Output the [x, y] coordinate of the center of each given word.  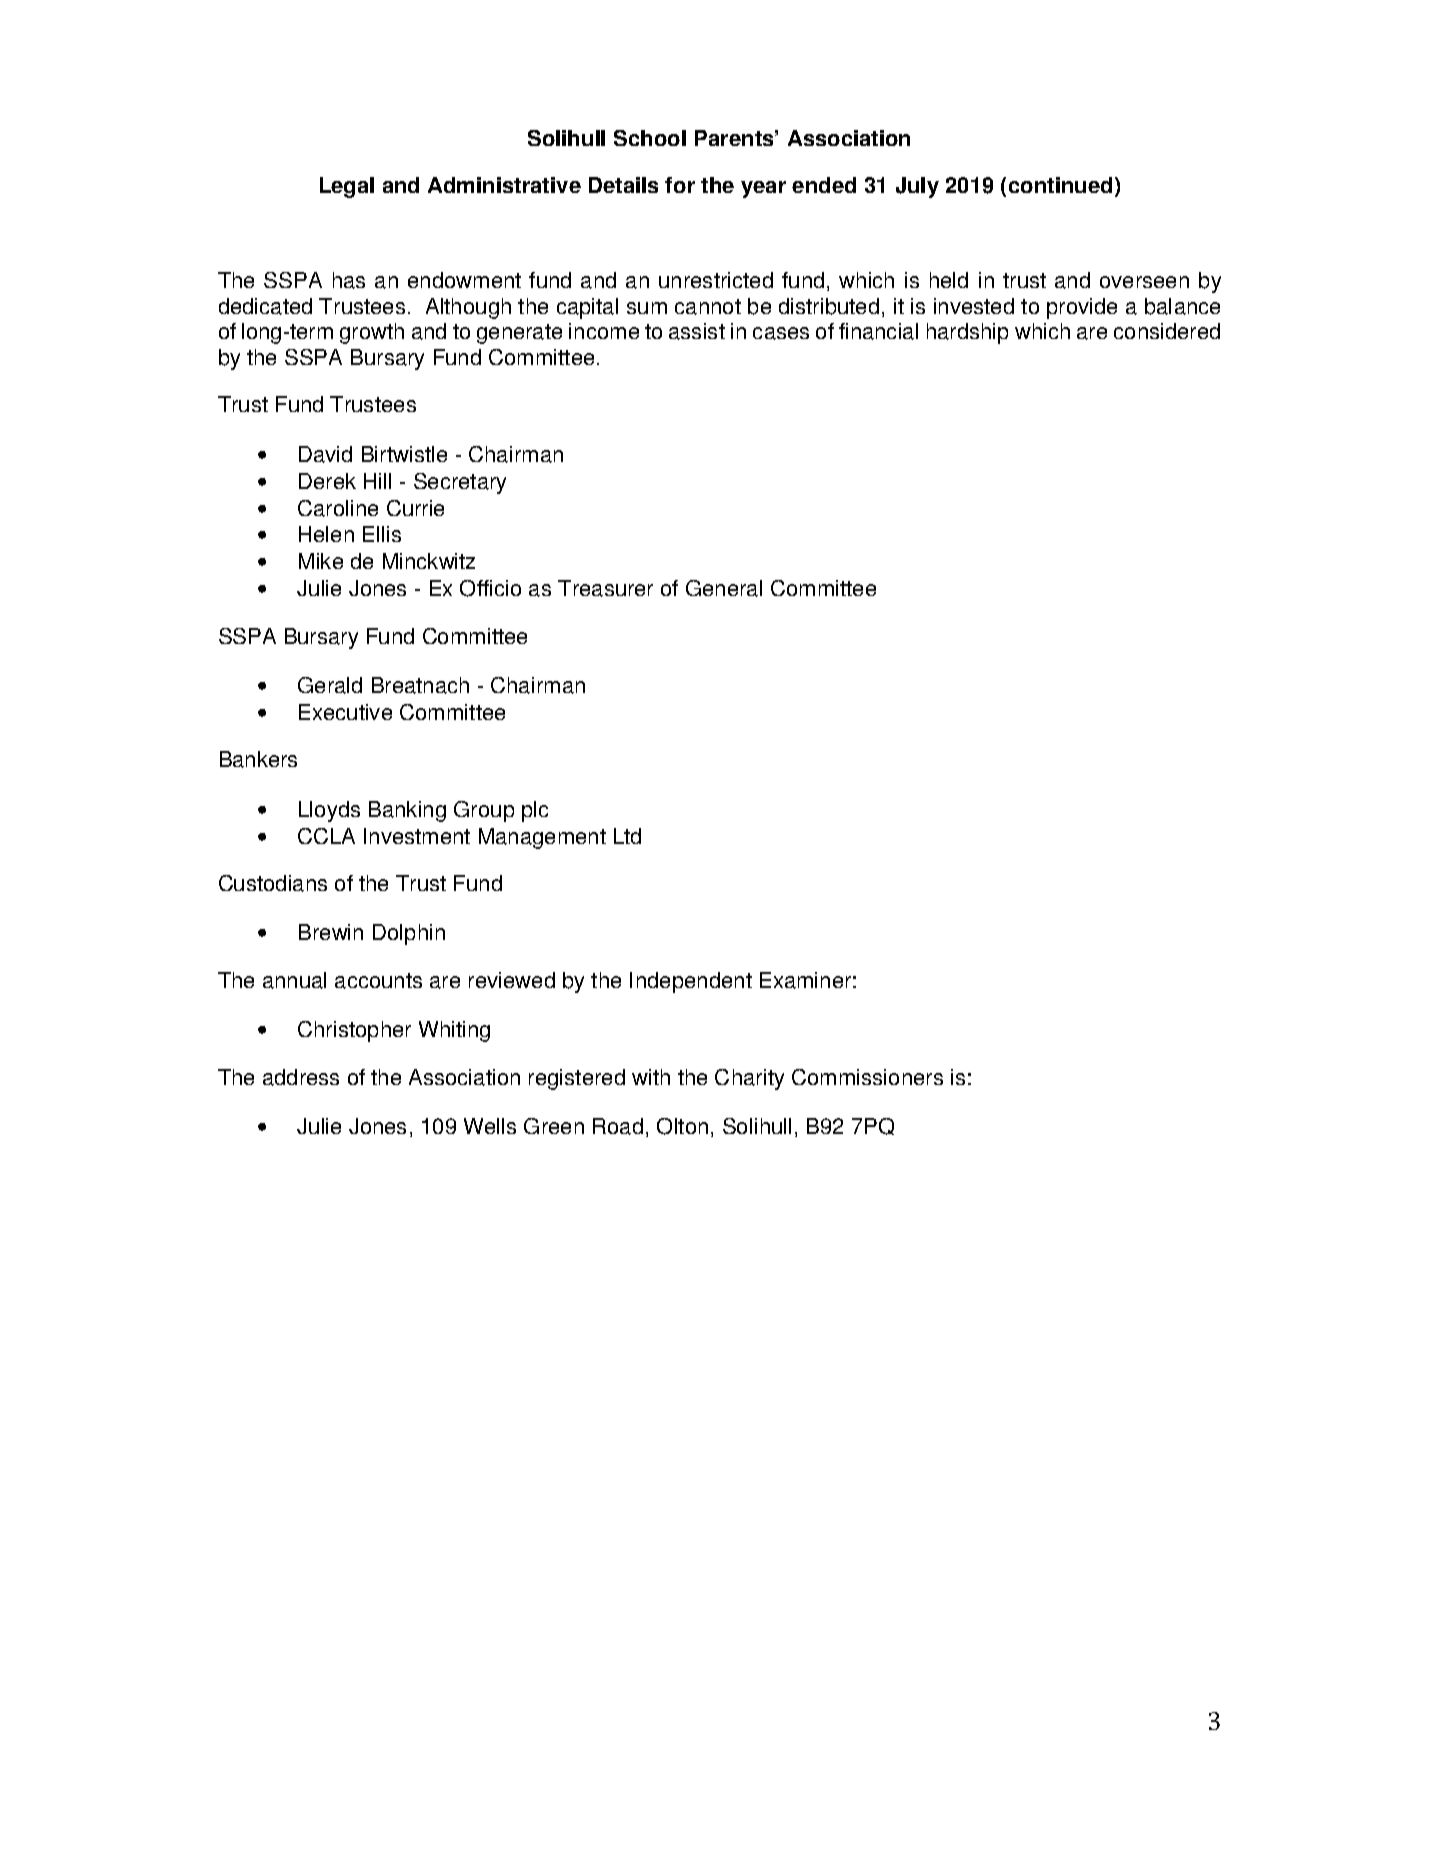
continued [1060, 185]
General [724, 588]
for [680, 185]
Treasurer [605, 588]
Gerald [330, 685]
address [301, 1077]
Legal [347, 187]
